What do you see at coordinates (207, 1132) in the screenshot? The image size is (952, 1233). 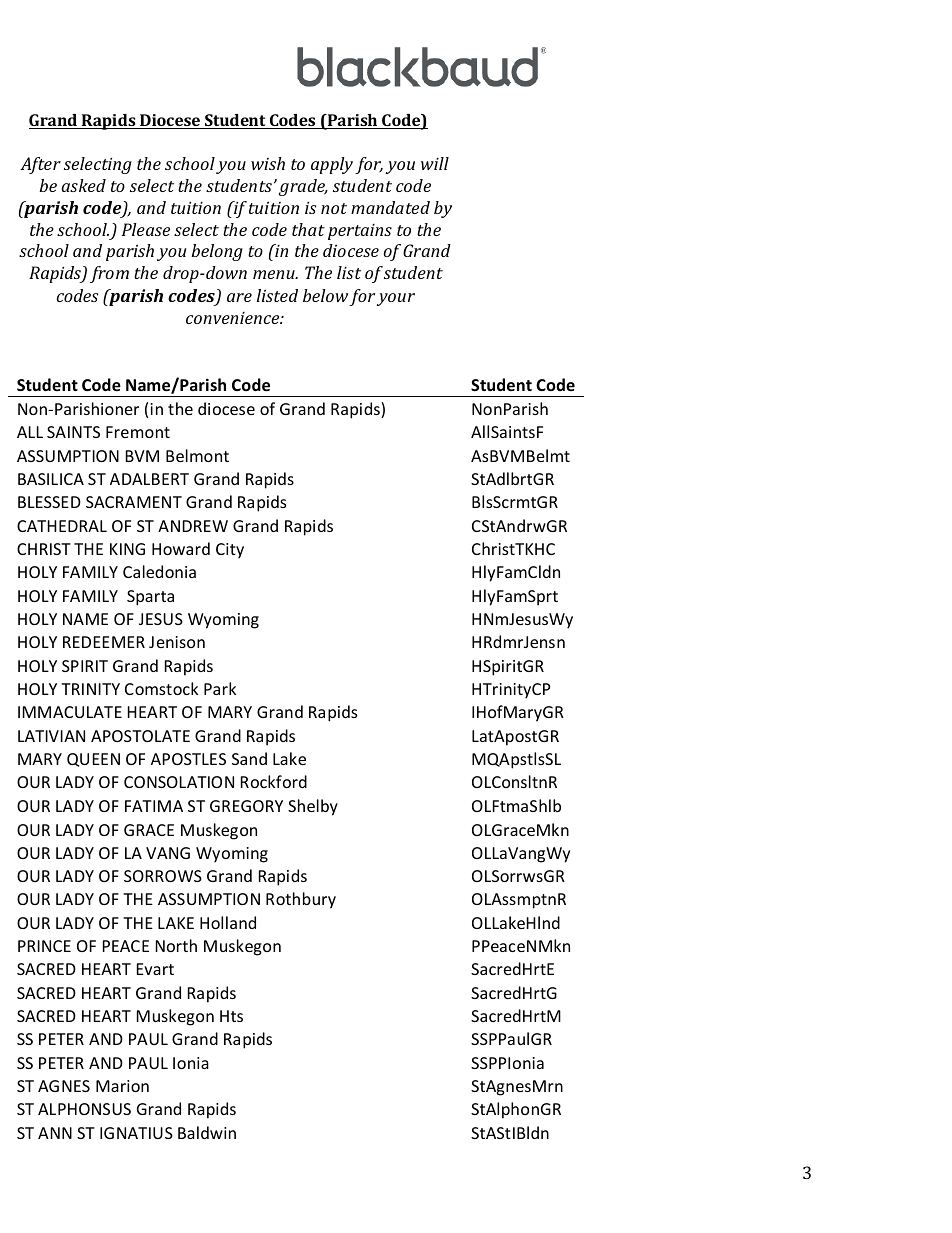 I see `Baldwin` at bounding box center [207, 1132].
